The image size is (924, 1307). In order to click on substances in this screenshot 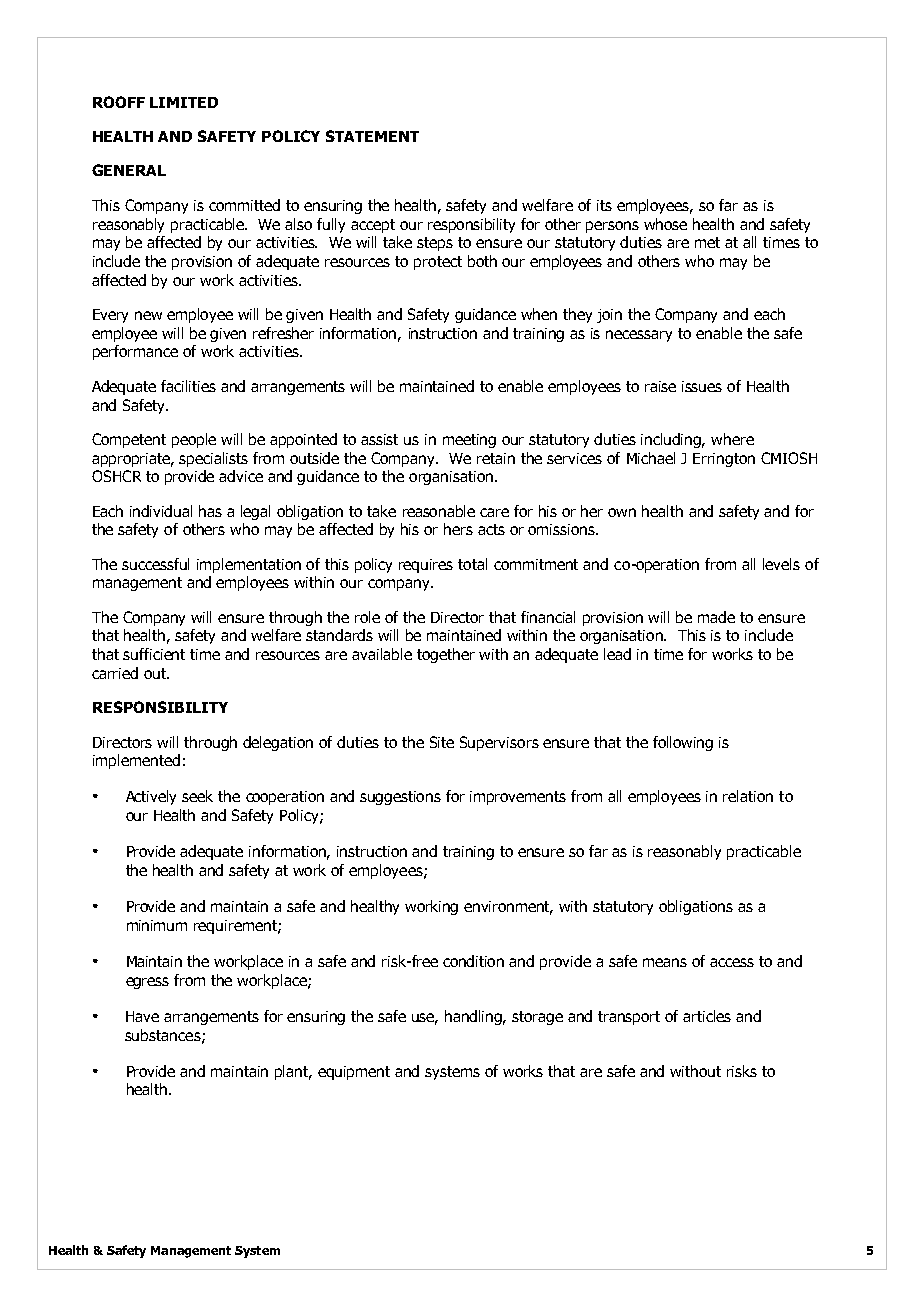, I will do `click(164, 1036)`.
